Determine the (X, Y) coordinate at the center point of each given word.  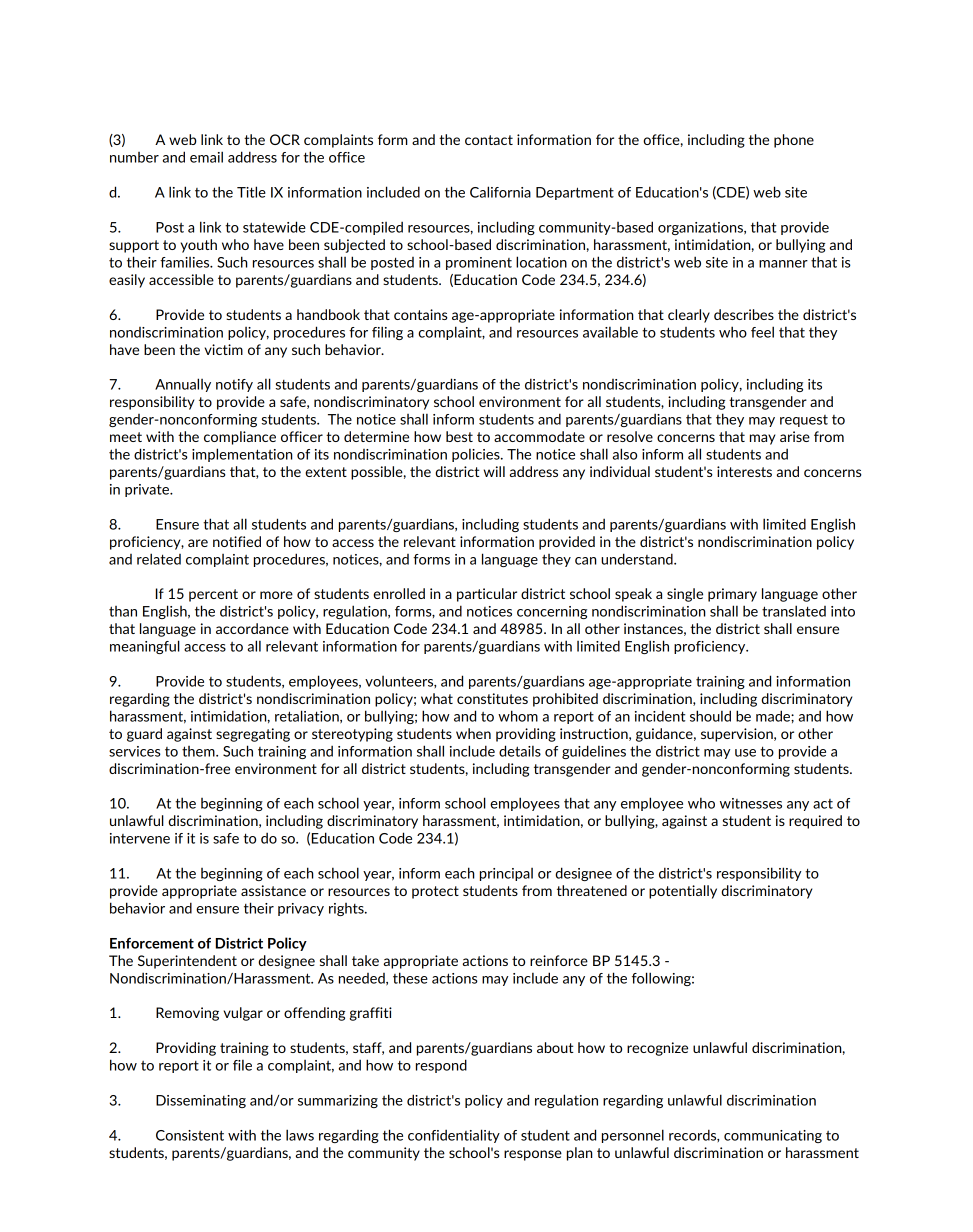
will (494, 471)
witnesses (751, 803)
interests (744, 471)
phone (794, 141)
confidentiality (454, 1136)
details (520, 751)
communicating (773, 1136)
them (199, 751)
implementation (242, 455)
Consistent (190, 1135)
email (206, 157)
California (500, 192)
